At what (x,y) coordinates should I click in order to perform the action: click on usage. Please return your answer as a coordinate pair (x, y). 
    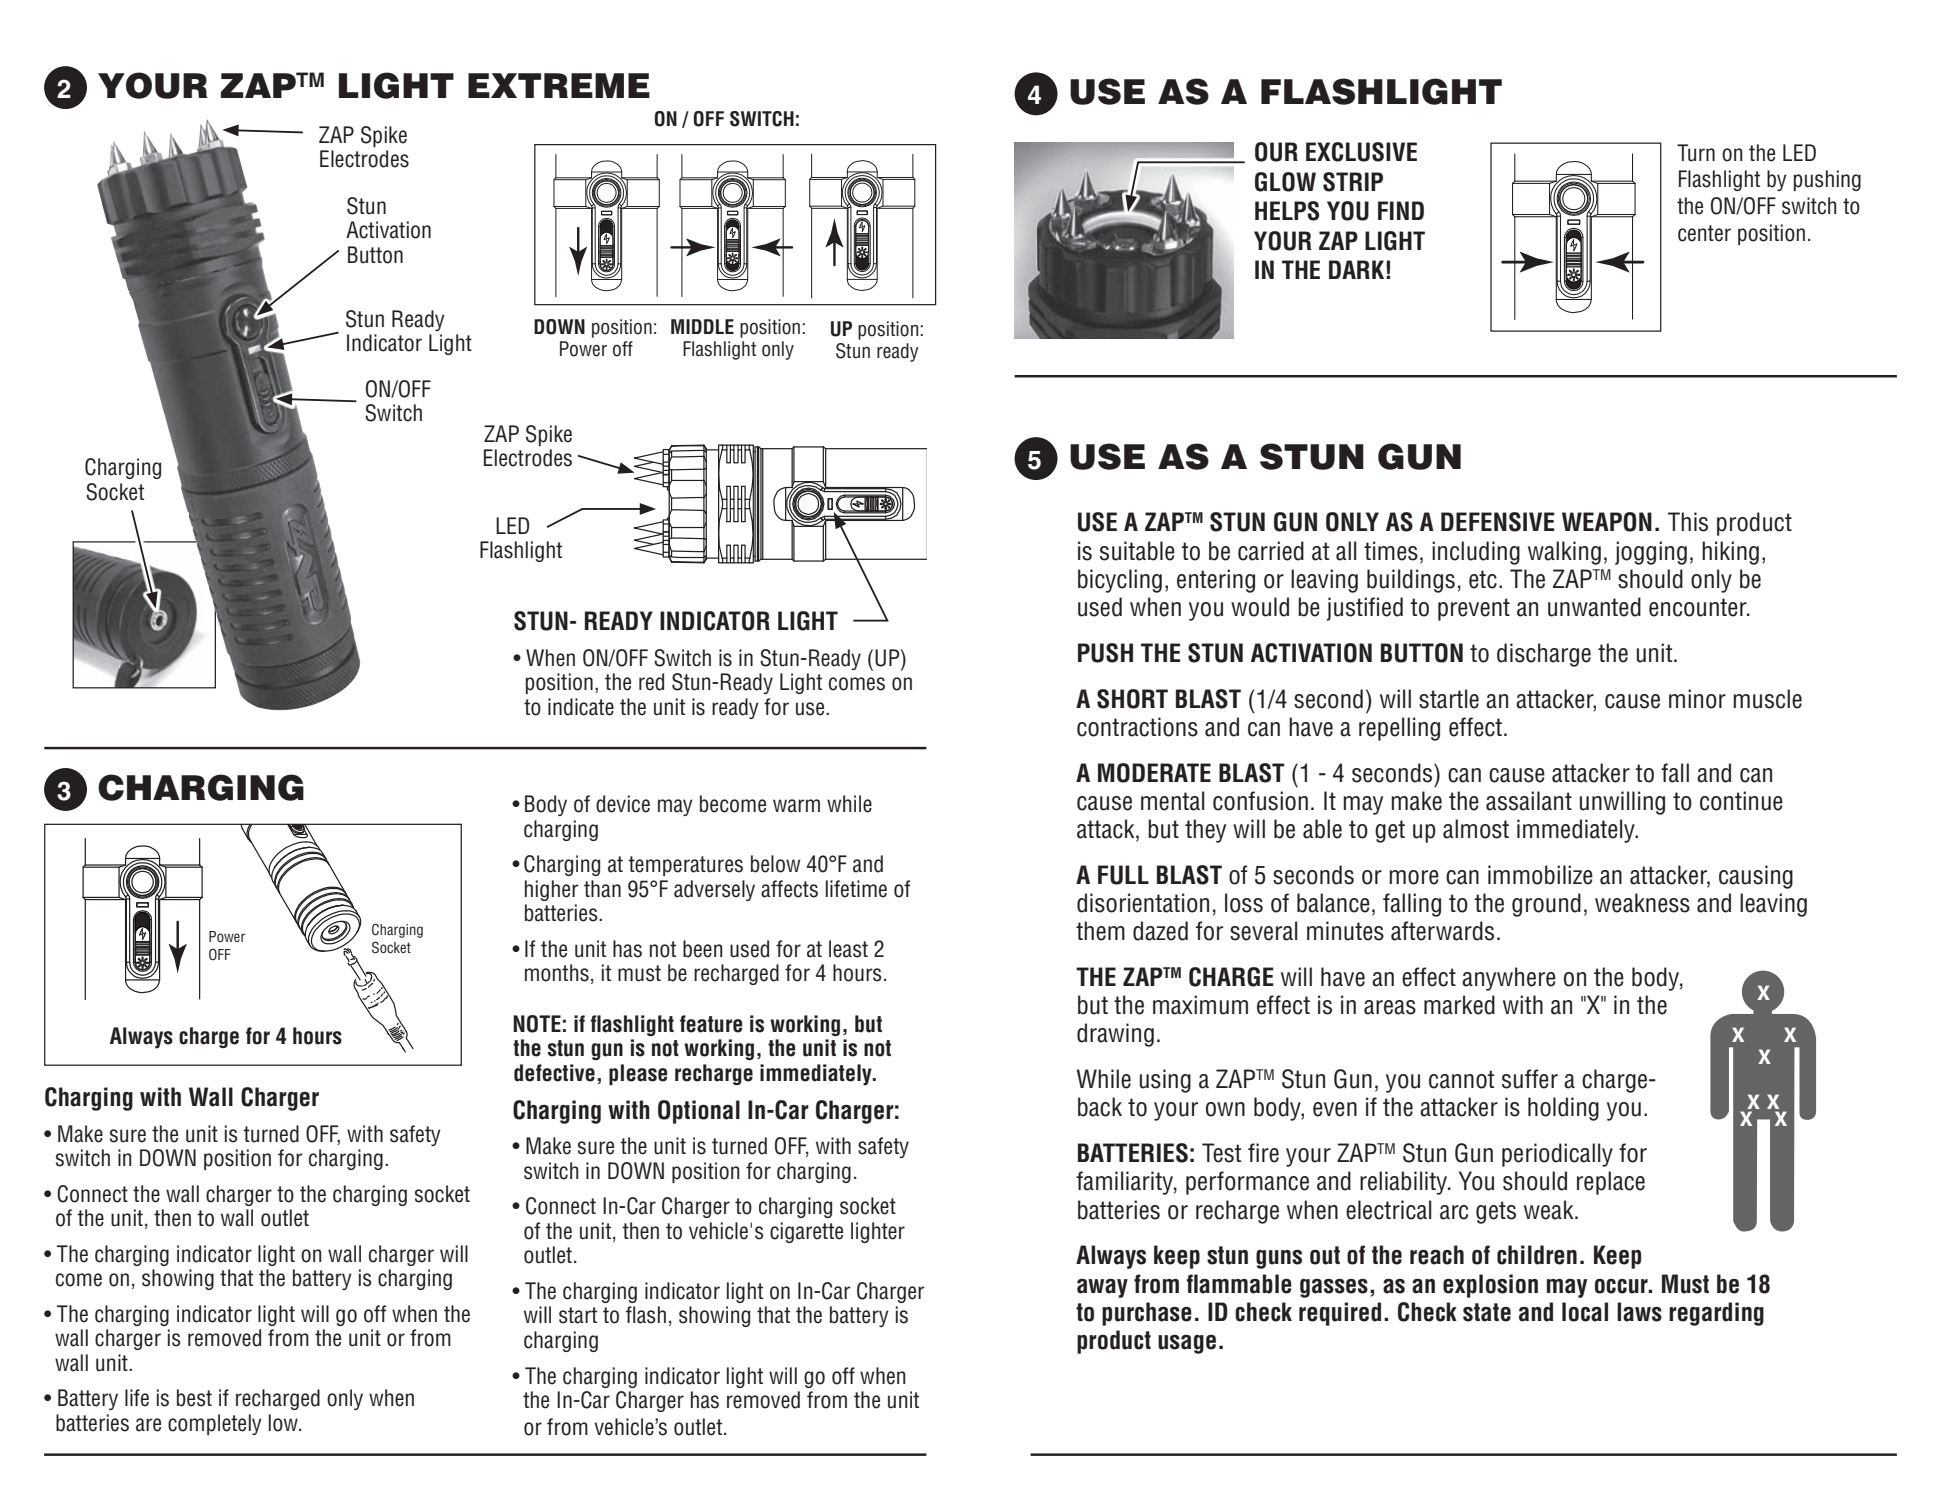
    Looking at the image, I should click on (1187, 1344).
